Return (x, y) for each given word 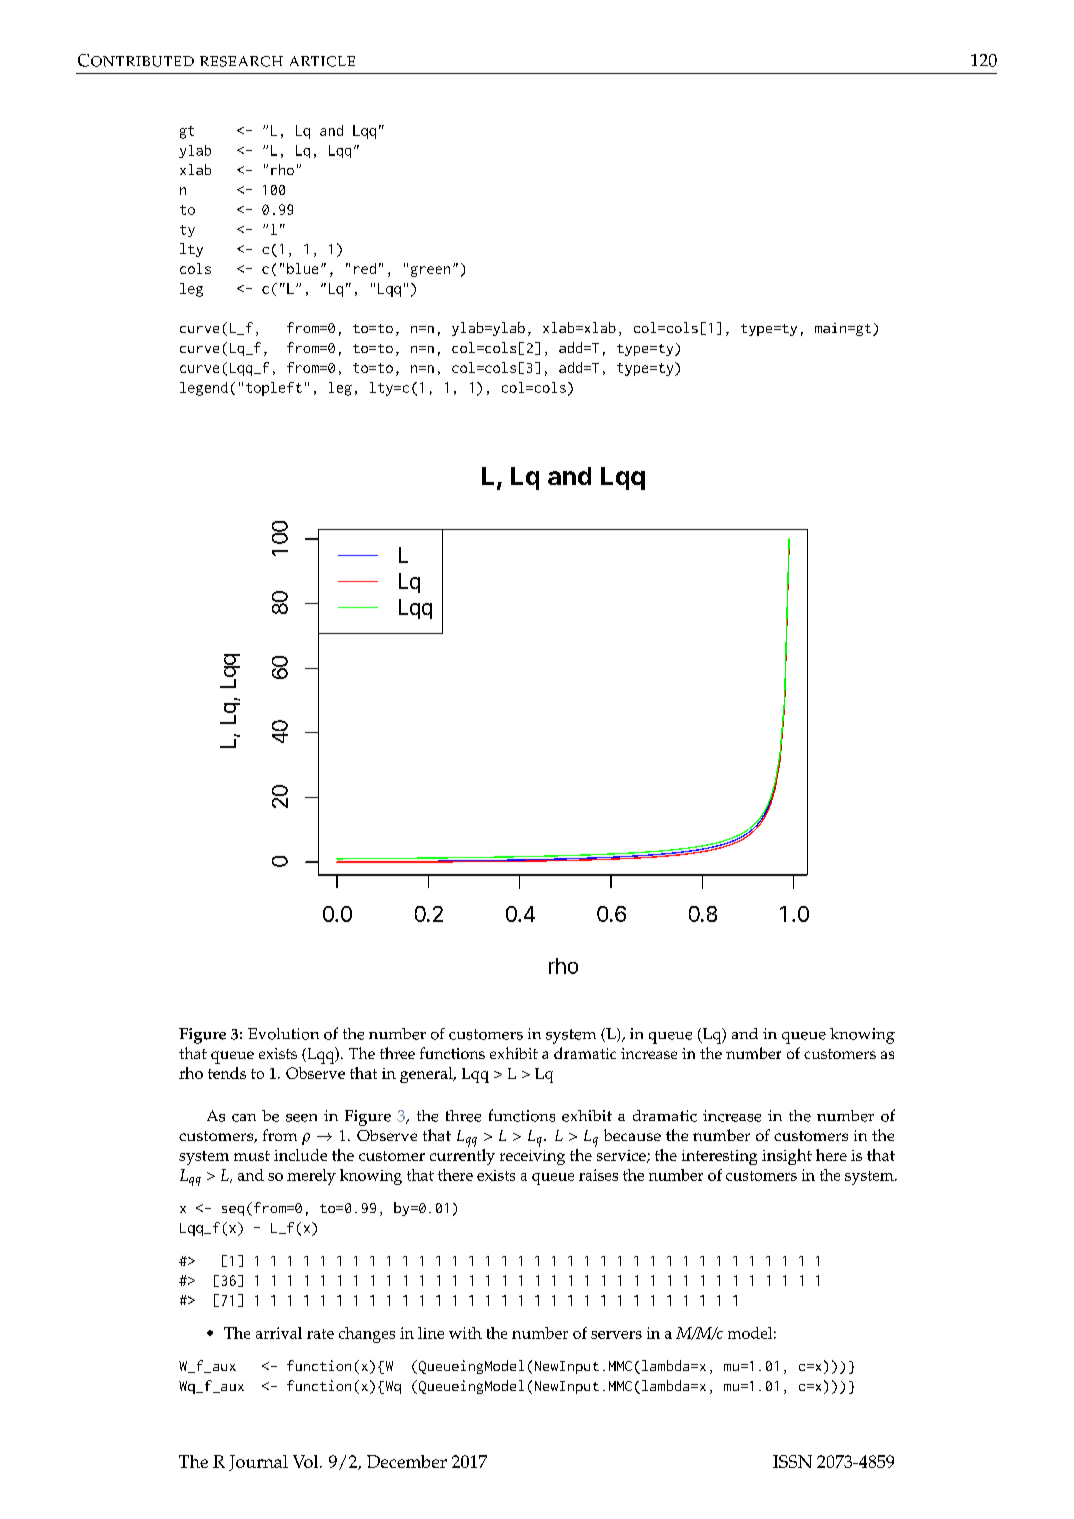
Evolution (283, 1034)
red (365, 268)
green (430, 271)
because (632, 1135)
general (427, 1075)
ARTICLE (322, 61)
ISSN (792, 1461)
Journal (258, 1463)
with (465, 1333)
